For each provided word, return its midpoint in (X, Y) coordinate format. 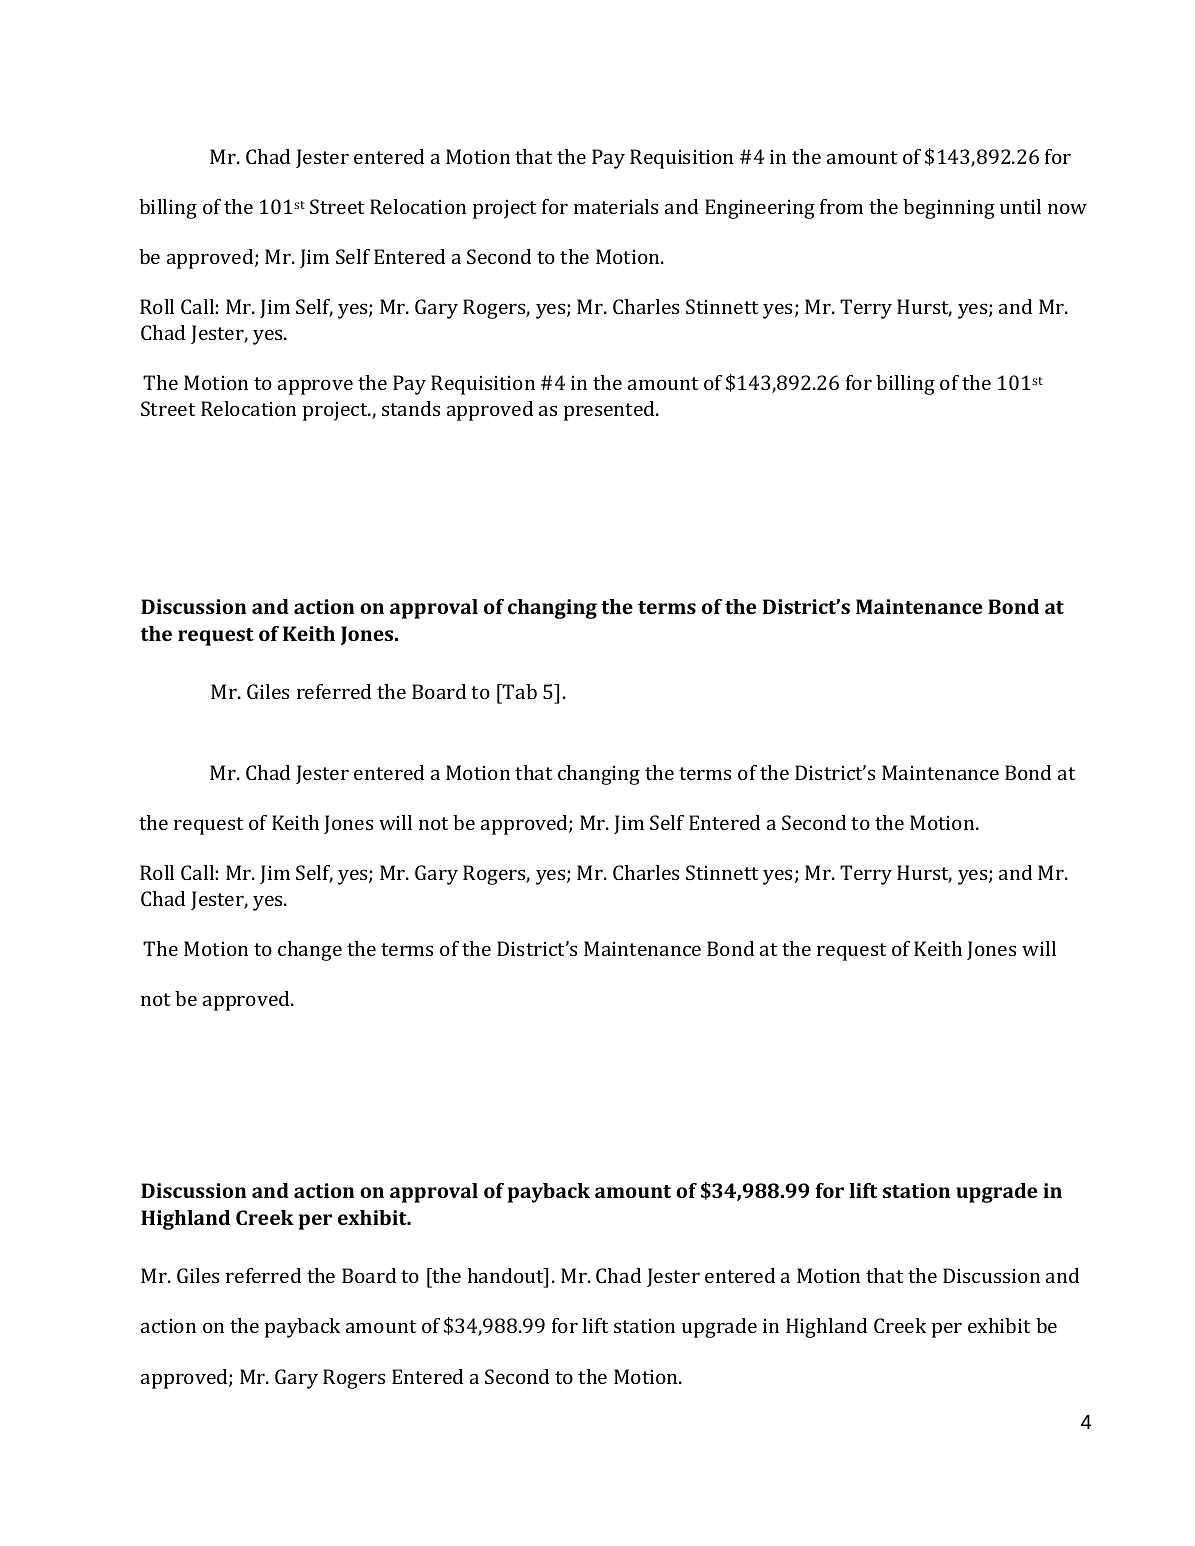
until (1020, 206)
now (1067, 208)
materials (616, 206)
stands (411, 408)
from (841, 206)
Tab (519, 691)
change (310, 951)
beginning (949, 209)
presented (610, 411)
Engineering (760, 209)
